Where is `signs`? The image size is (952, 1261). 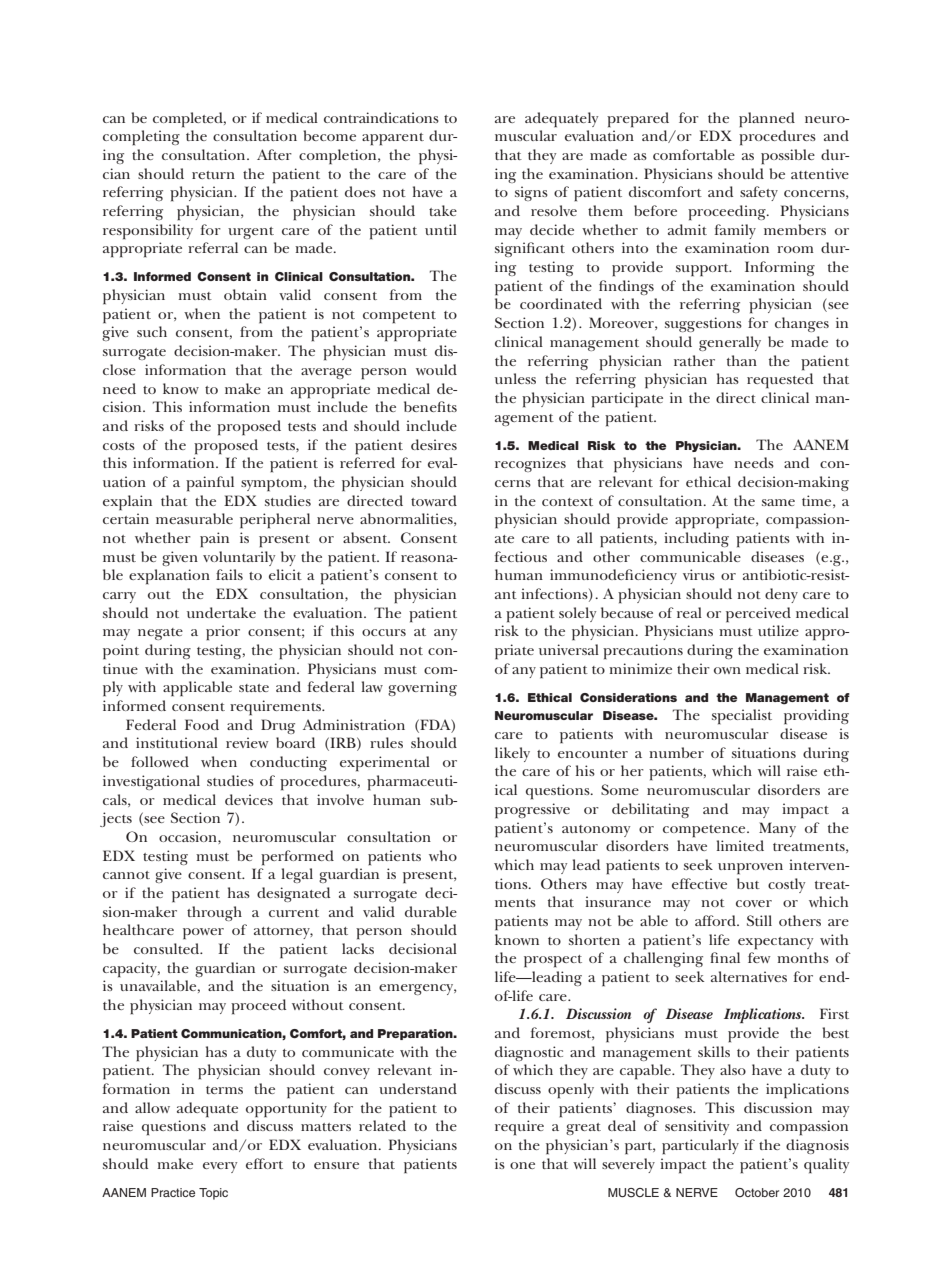 signs is located at coordinates (531, 193).
